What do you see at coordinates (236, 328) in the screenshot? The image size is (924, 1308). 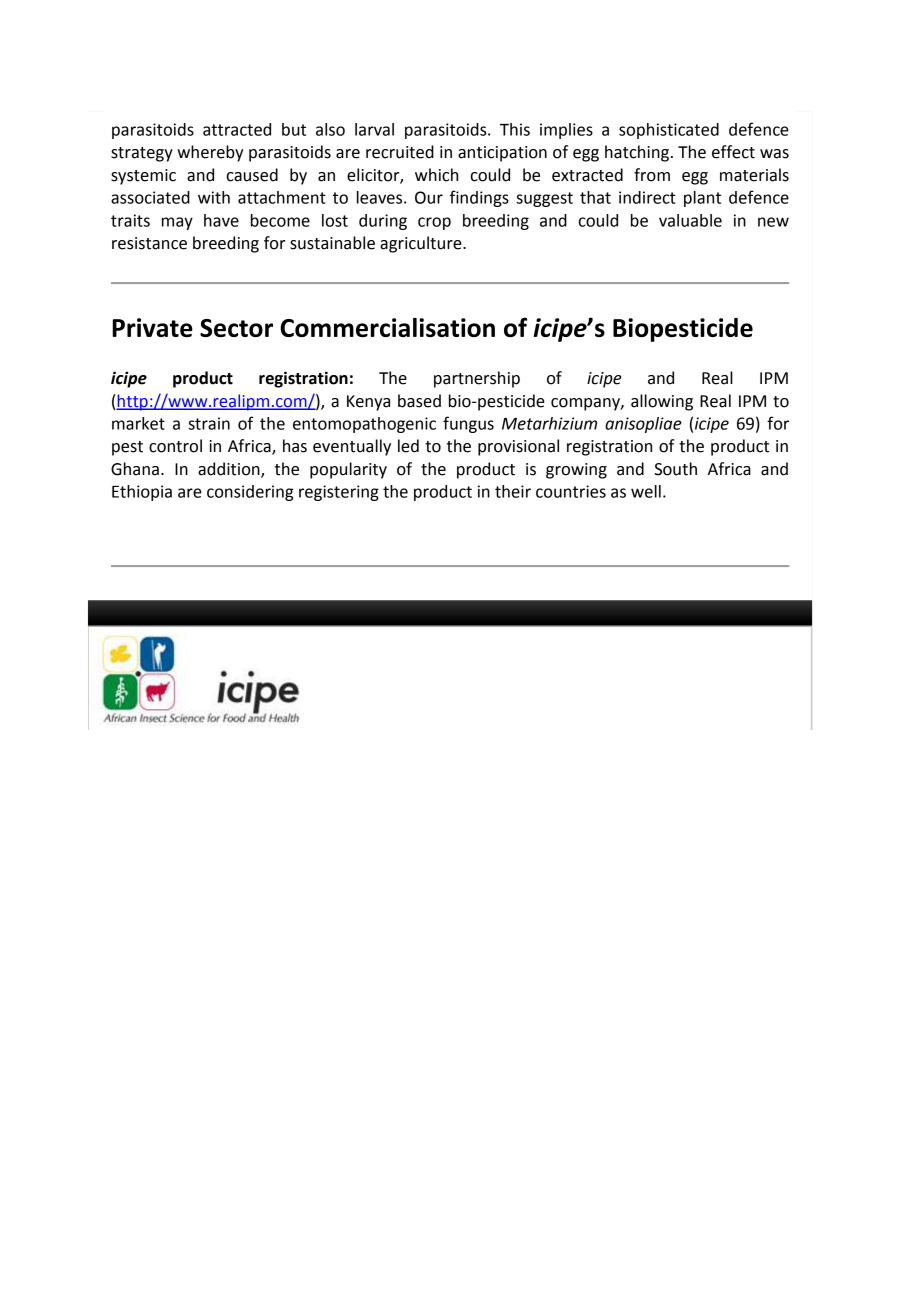 I see `Sector` at bounding box center [236, 328].
